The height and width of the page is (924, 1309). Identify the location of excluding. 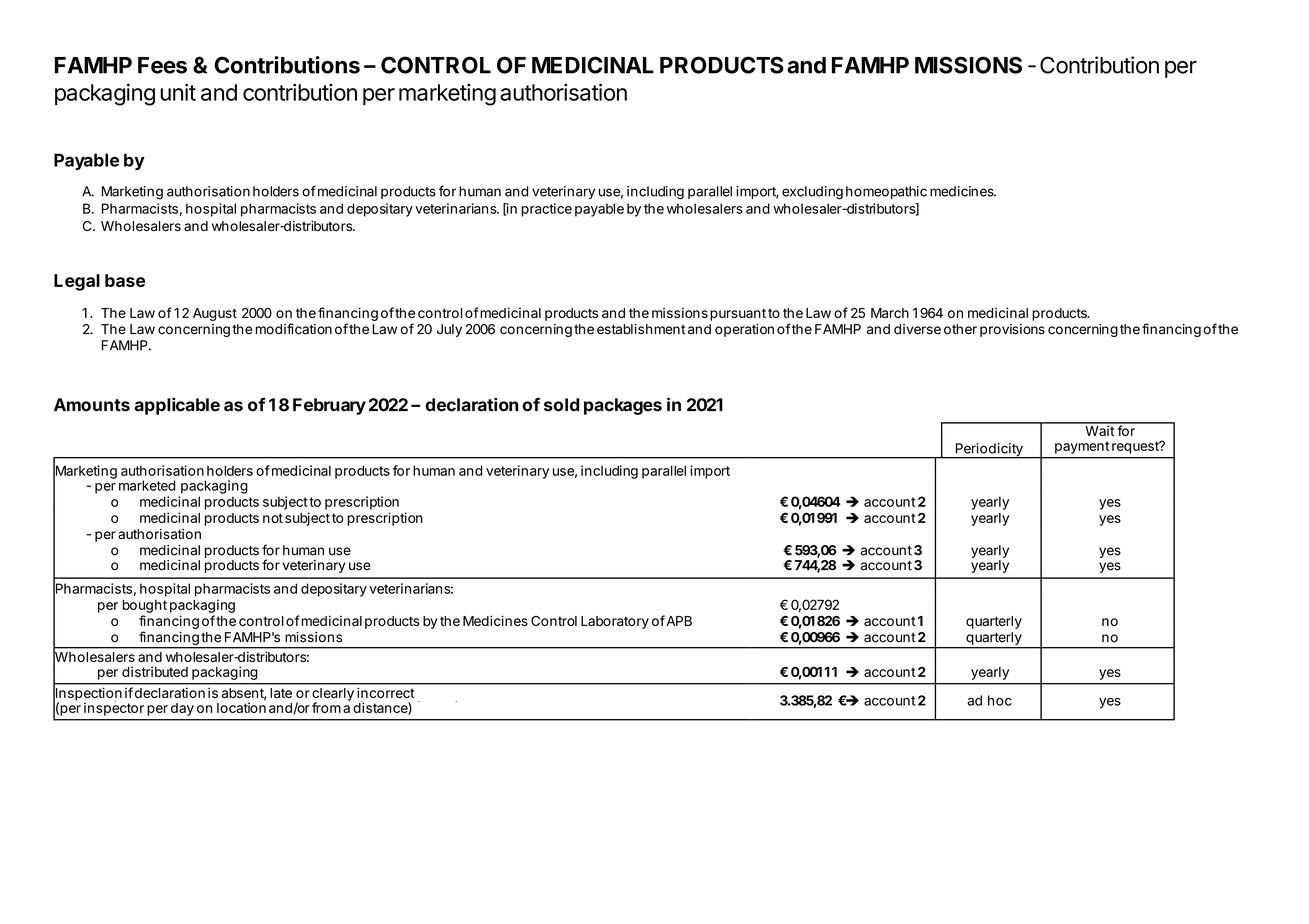
(812, 193).
